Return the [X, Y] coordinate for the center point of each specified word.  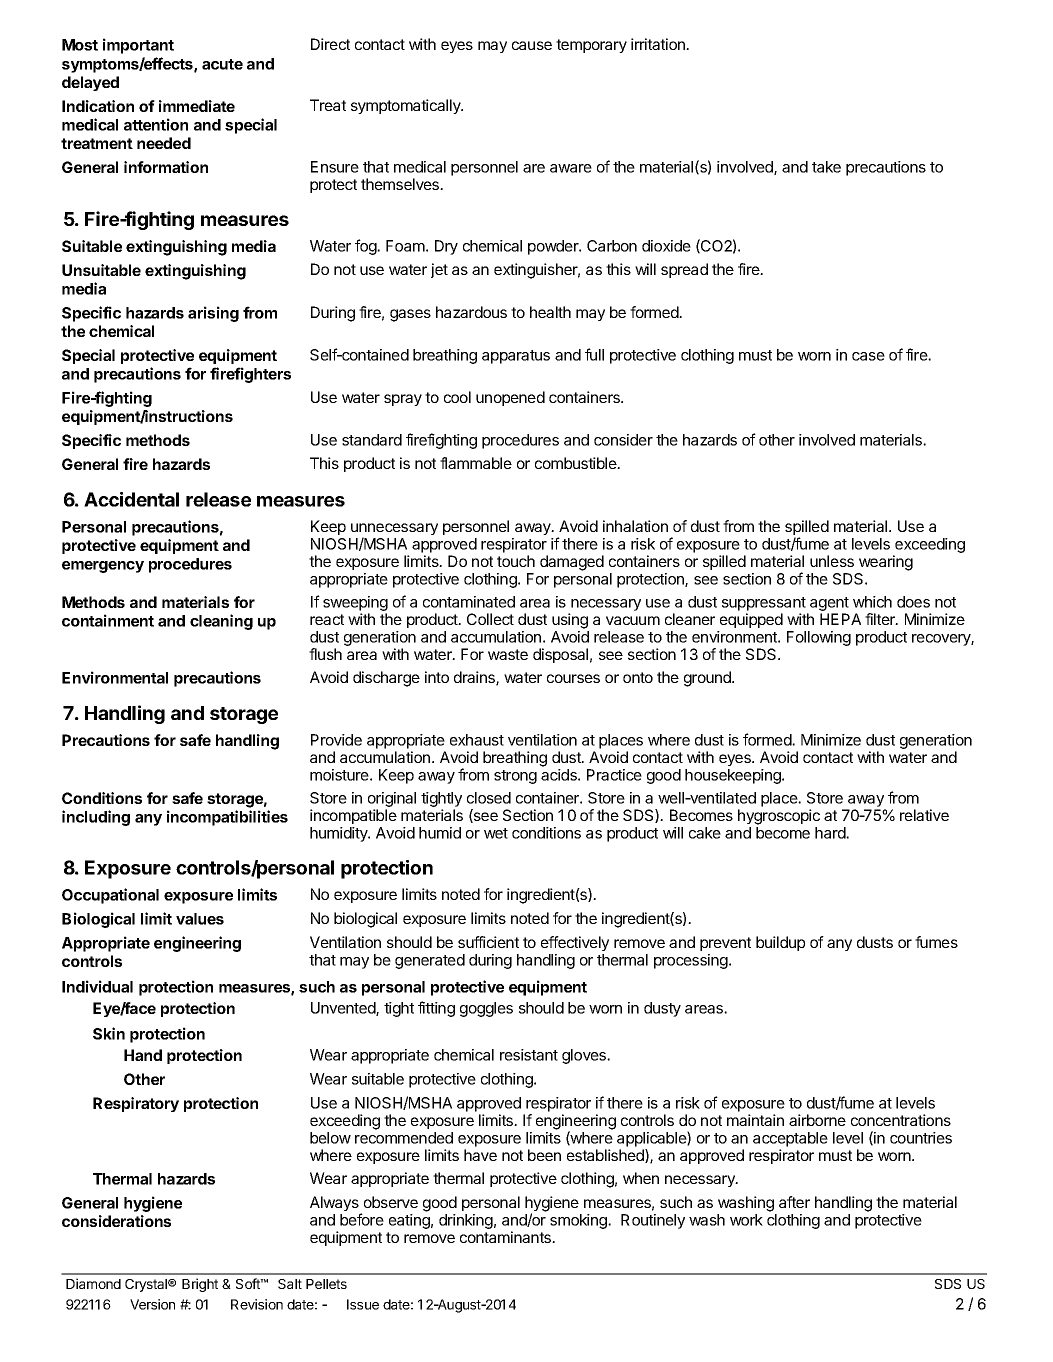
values [200, 919]
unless [832, 561]
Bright [200, 1285]
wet [496, 833]
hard [831, 833]
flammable [476, 463]
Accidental [131, 499]
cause [532, 45]
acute [222, 64]
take [826, 167]
